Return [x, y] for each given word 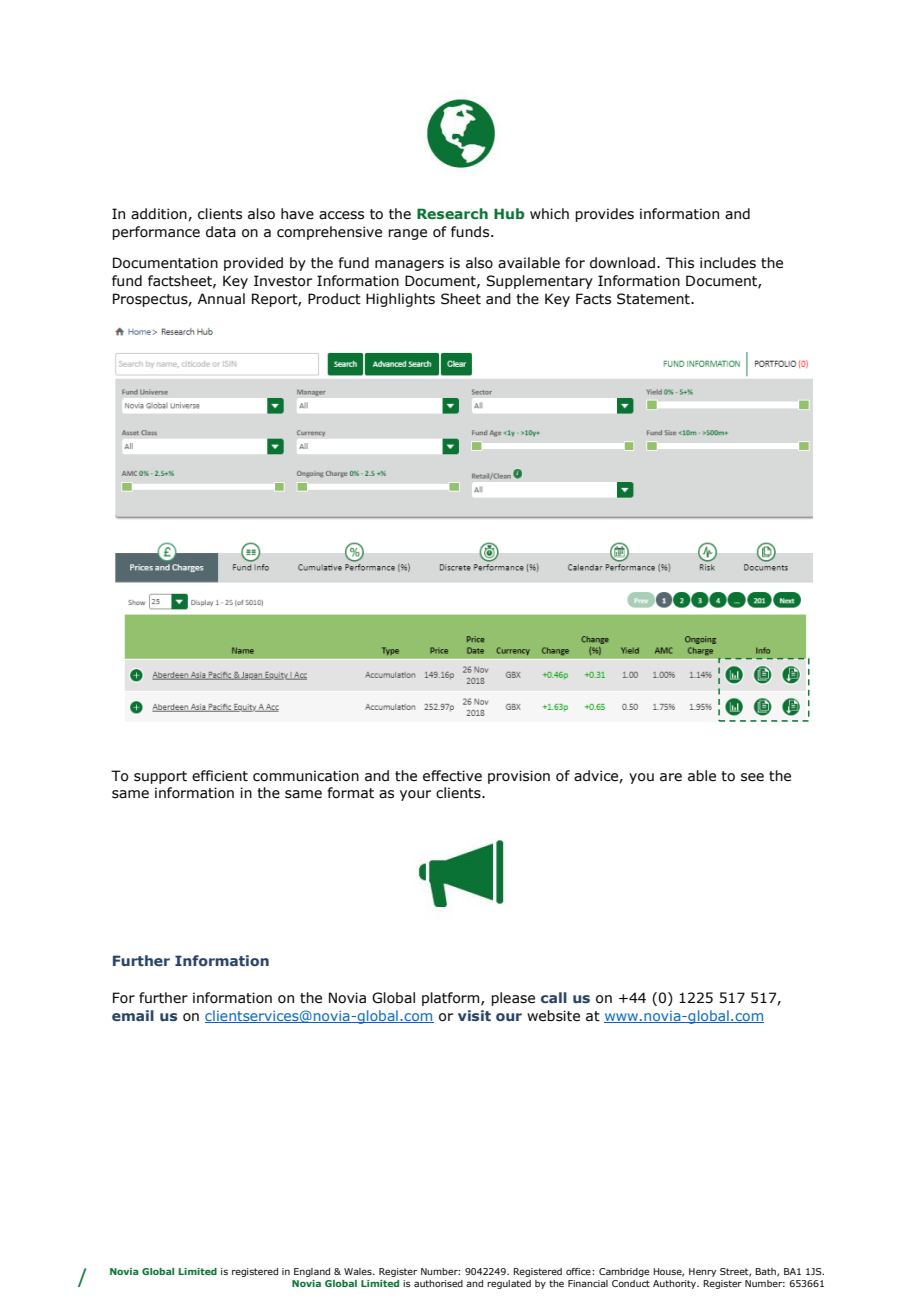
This [680, 263]
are [671, 777]
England [312, 1272]
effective [452, 776]
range [407, 234]
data [221, 232]
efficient [220, 776]
